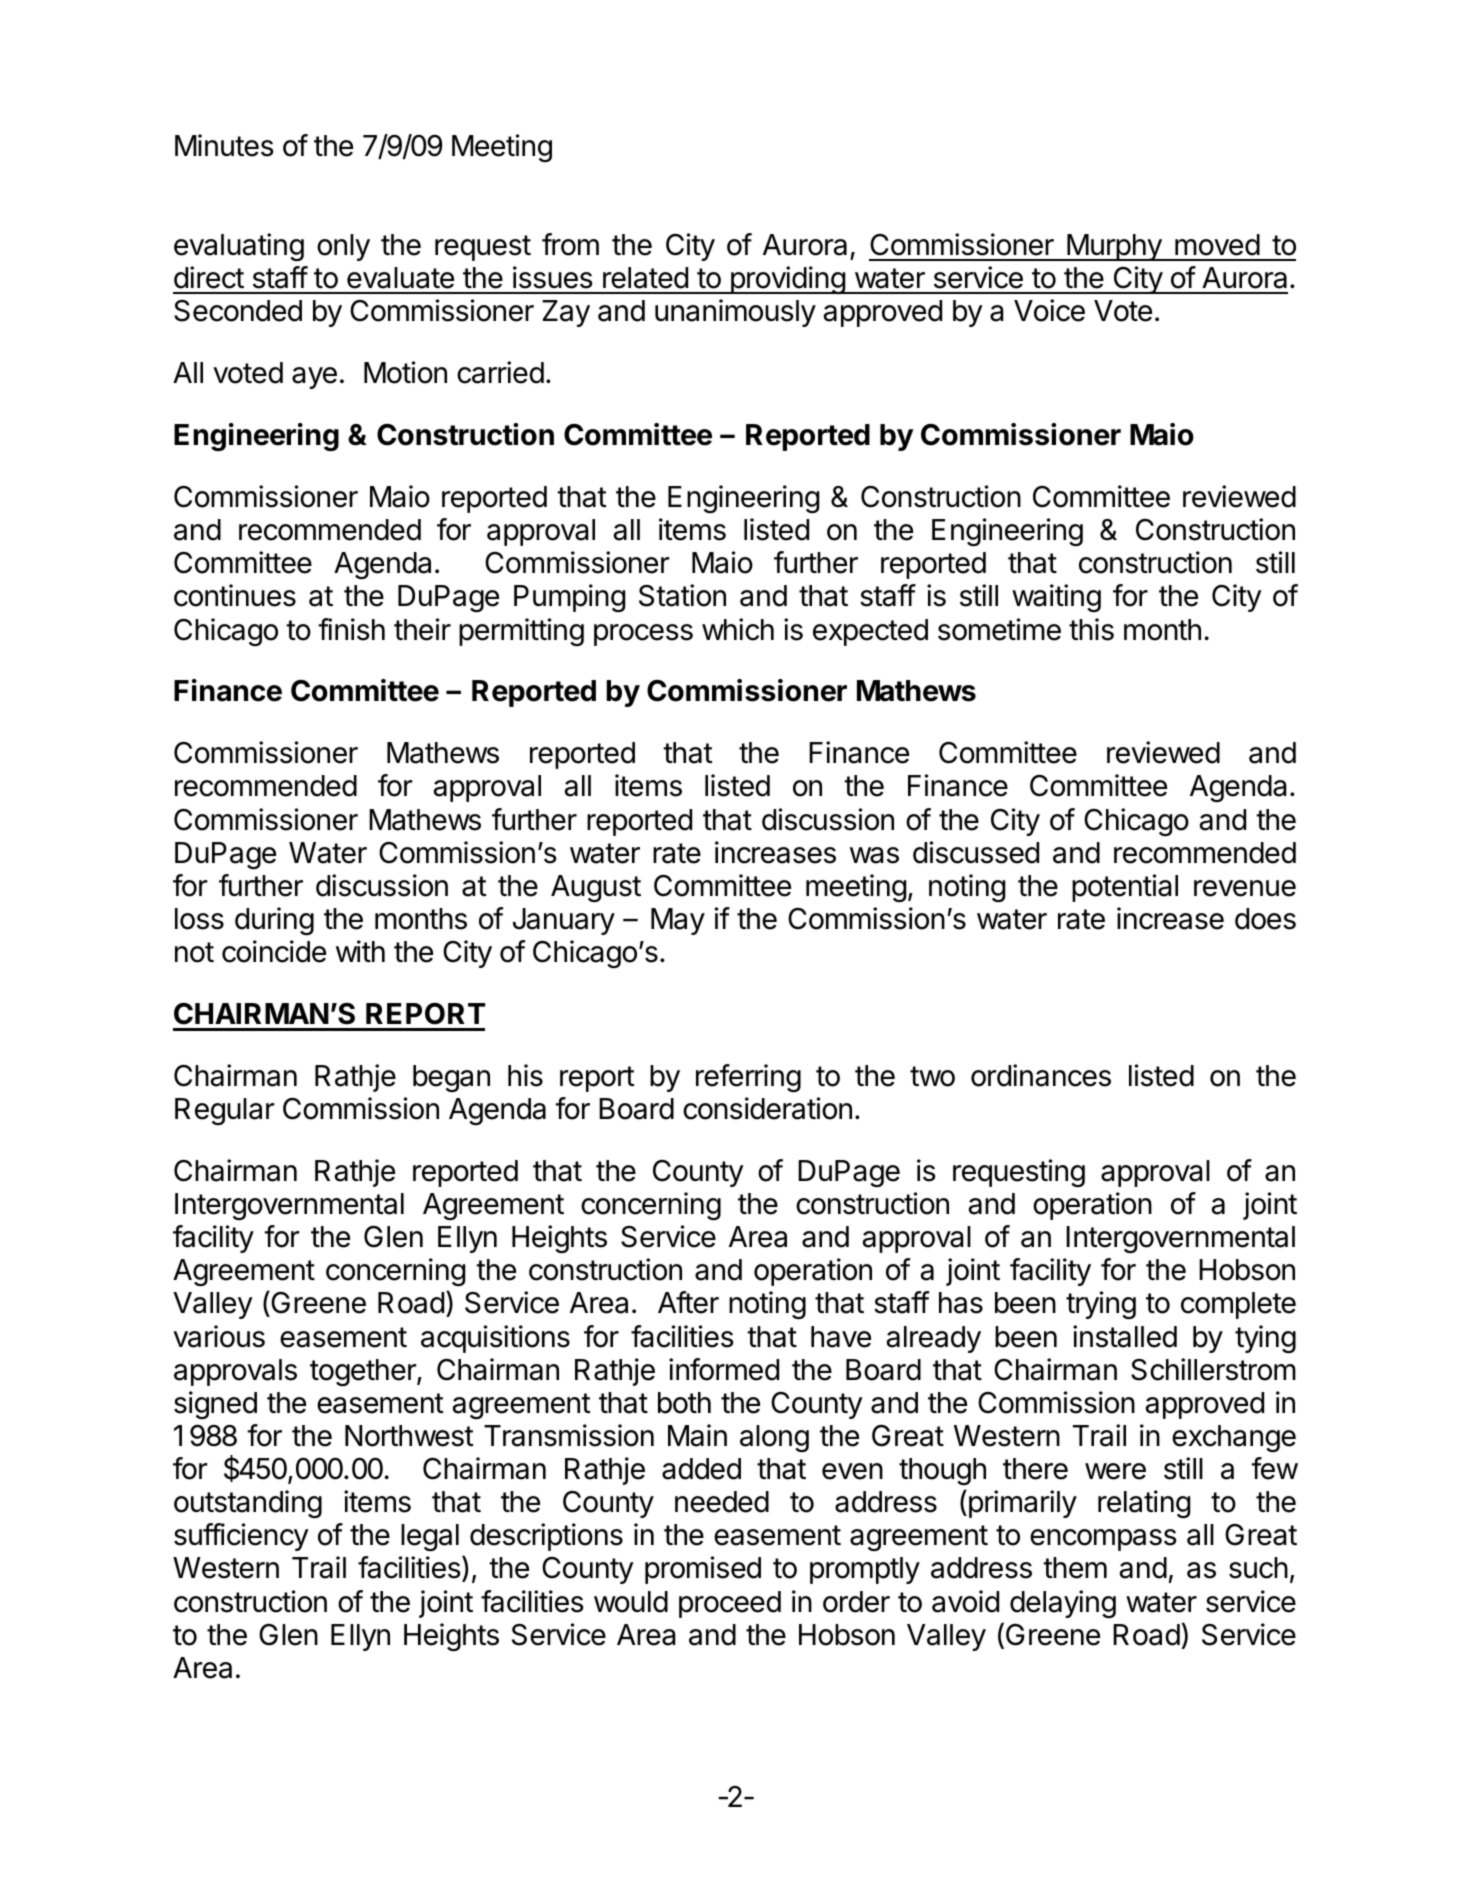 Image resolution: width=1469 pixels, height=1901 pixels. Describe the element at coordinates (1114, 247) in the screenshot. I see `Murphy` at that location.
